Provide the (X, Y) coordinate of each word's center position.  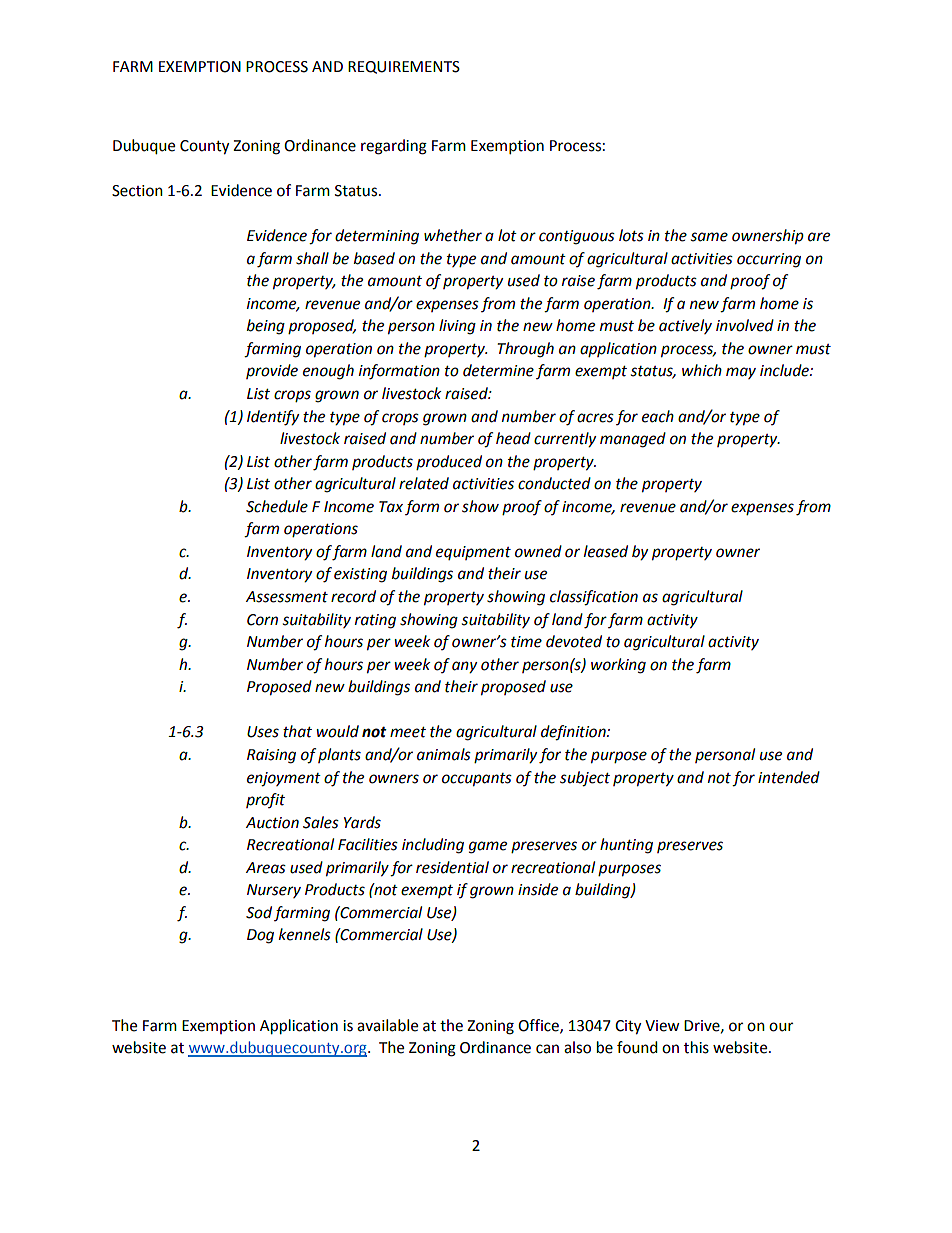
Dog (260, 936)
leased (606, 551)
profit (265, 800)
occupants (477, 780)
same (709, 237)
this (696, 1047)
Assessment (287, 597)
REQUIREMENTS (404, 67)
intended (789, 777)
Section (137, 191)
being (266, 327)
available (387, 1025)
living (457, 327)
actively (685, 326)
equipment (473, 553)
